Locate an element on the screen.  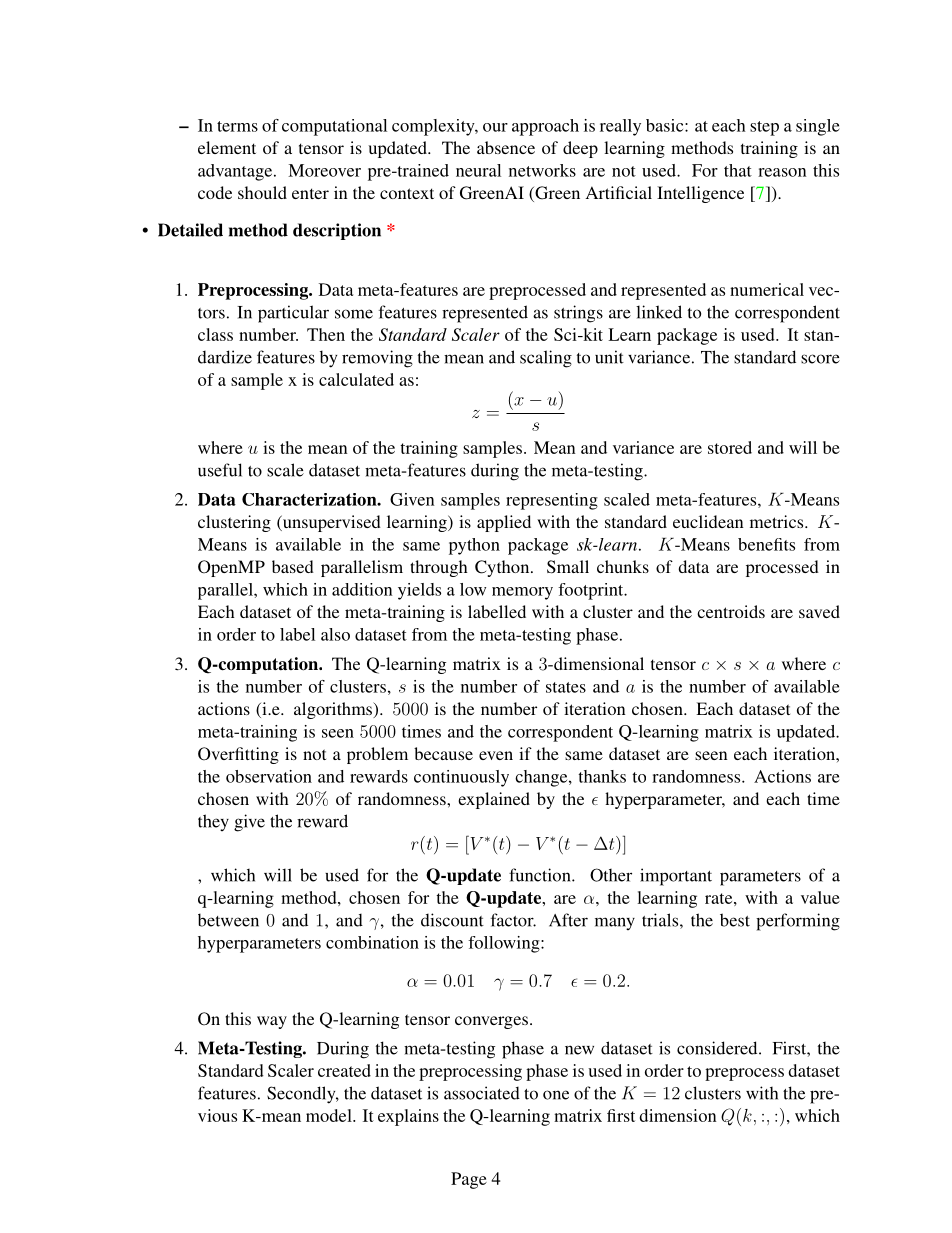
benefits is located at coordinates (766, 544).
